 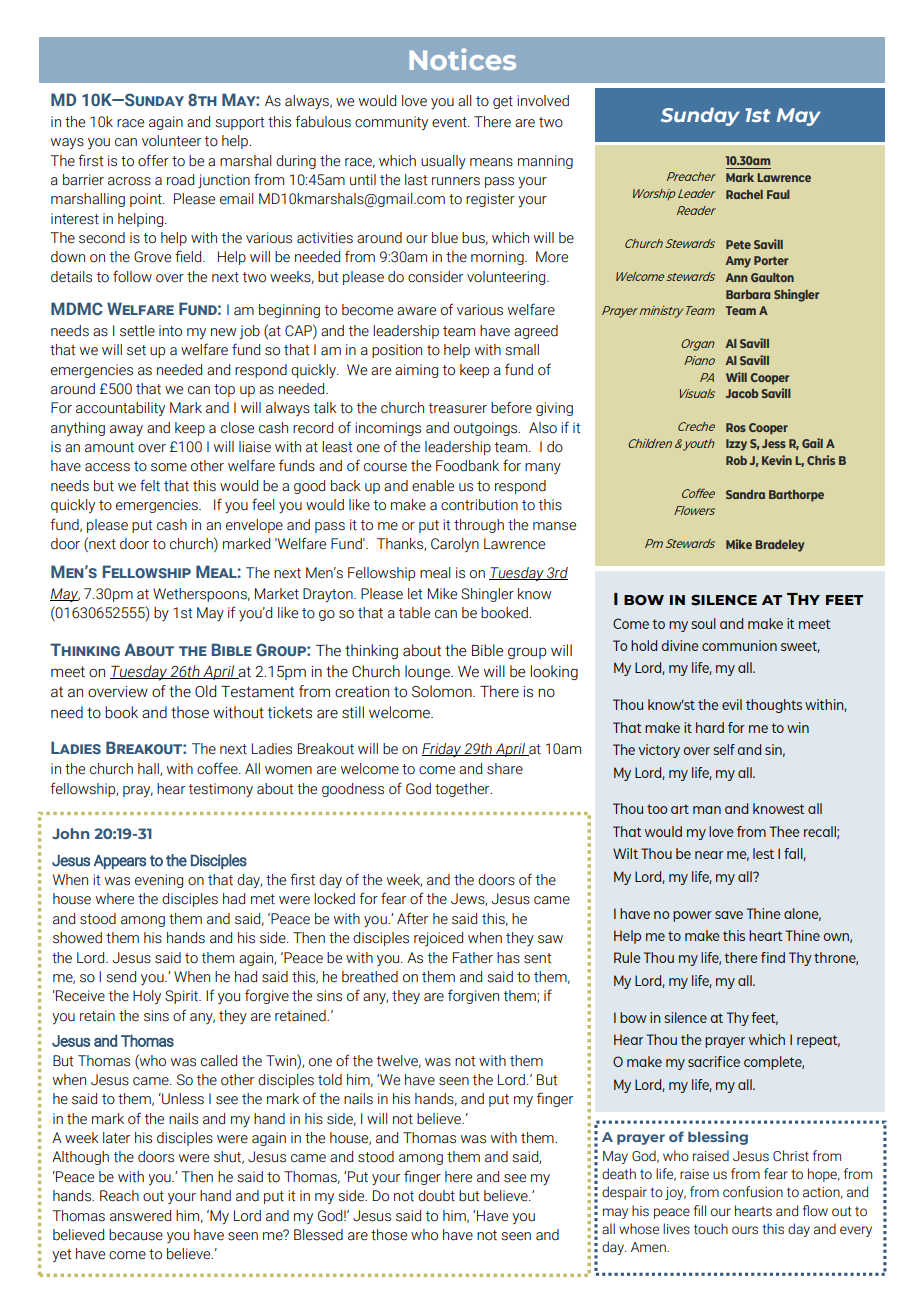 I want to click on Appears, so click(x=120, y=861).
